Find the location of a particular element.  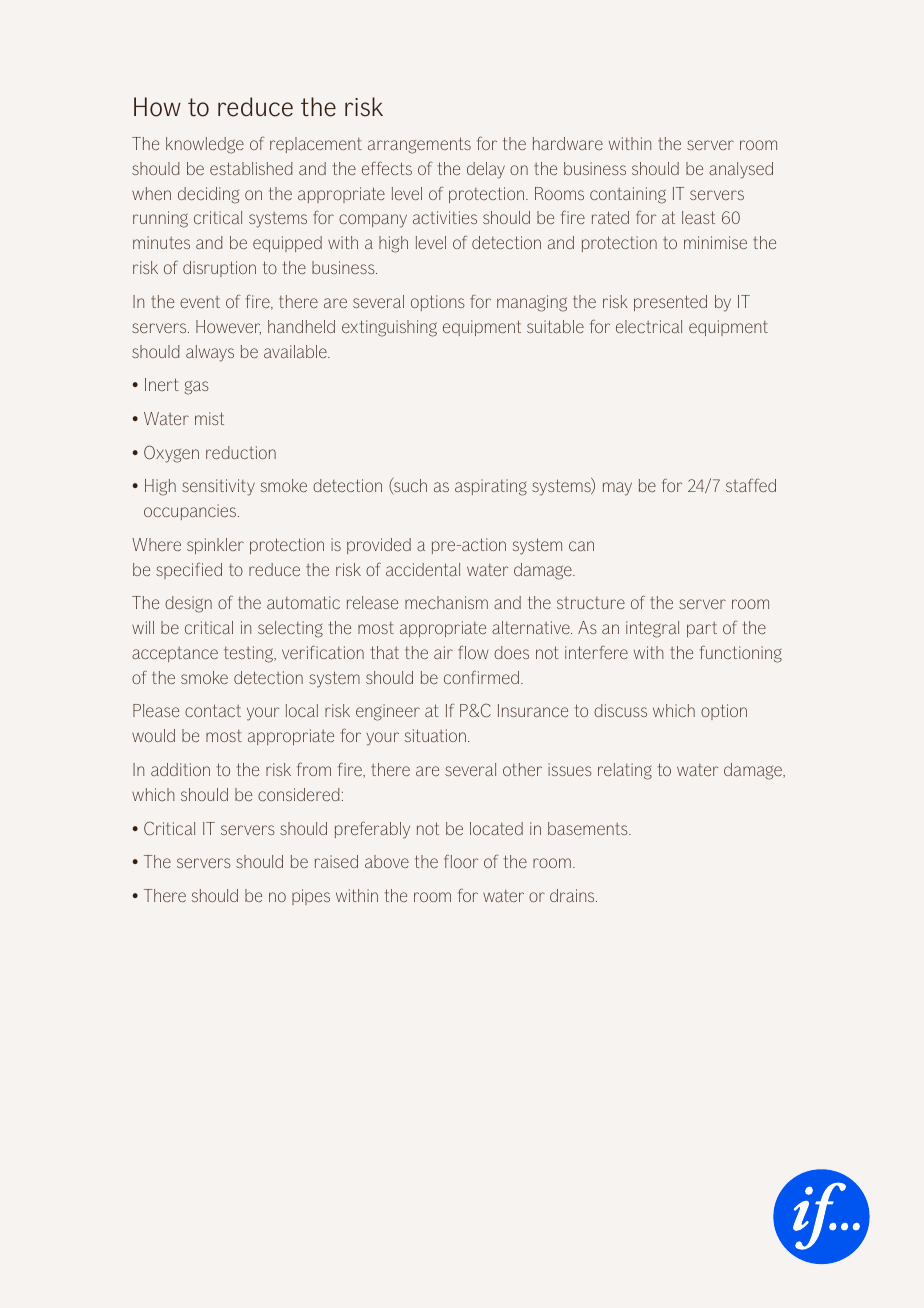

drains is located at coordinates (573, 895).
